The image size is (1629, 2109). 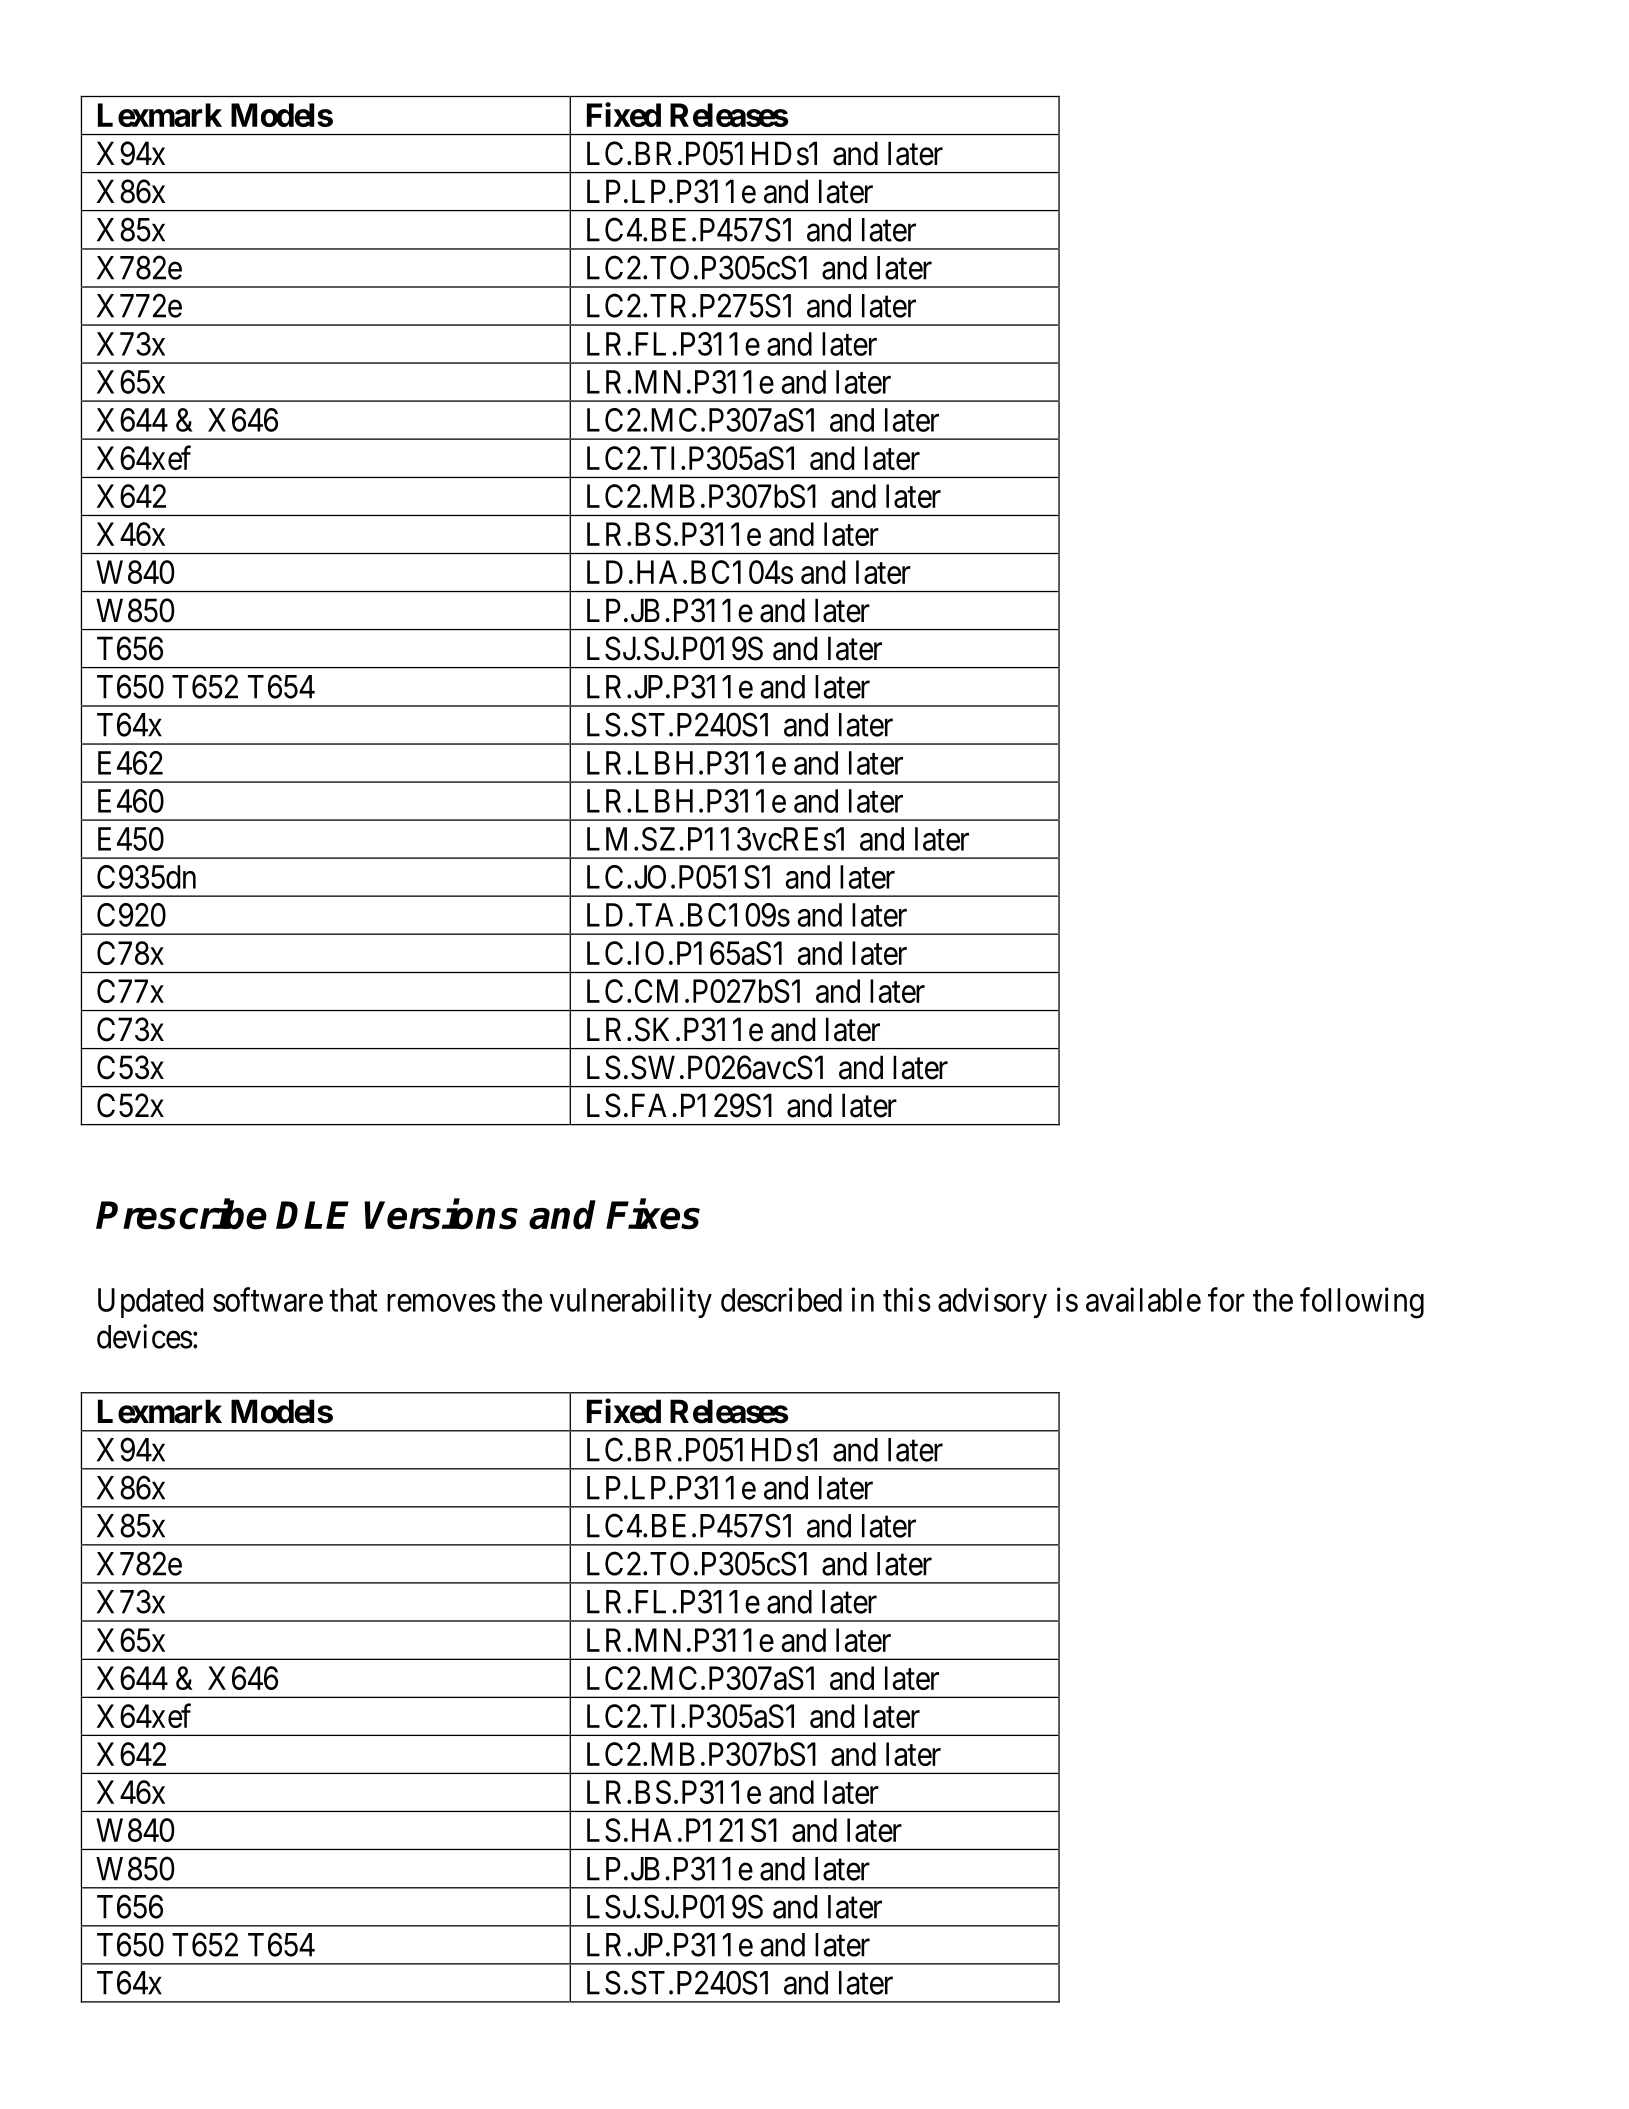 What do you see at coordinates (992, 1302) in the screenshot?
I see `advisory` at bounding box center [992, 1302].
